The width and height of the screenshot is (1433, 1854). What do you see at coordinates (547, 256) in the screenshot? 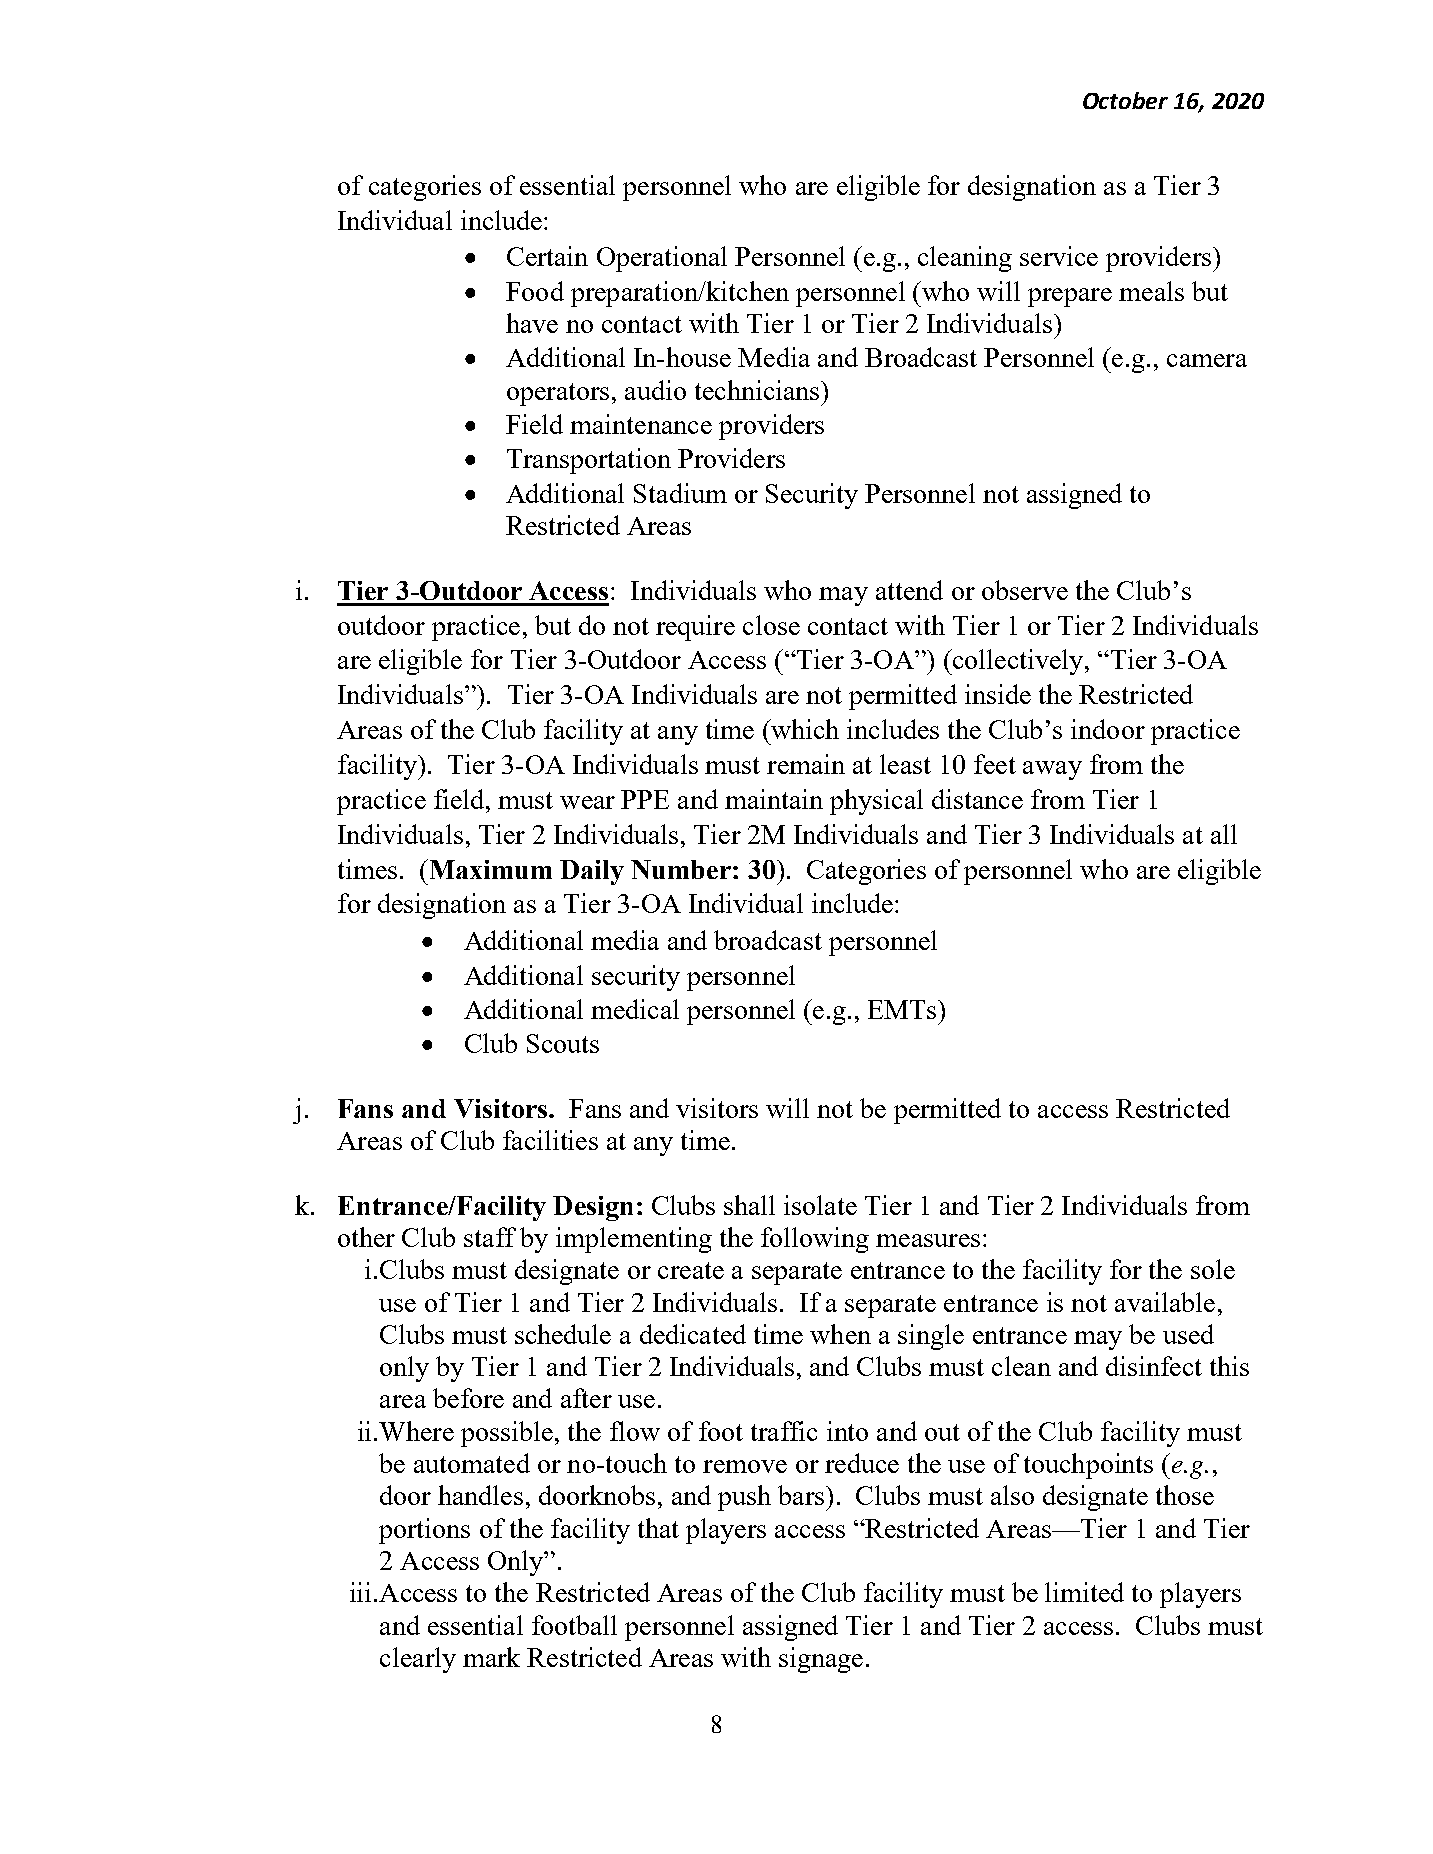
I see `Certain` at bounding box center [547, 256].
